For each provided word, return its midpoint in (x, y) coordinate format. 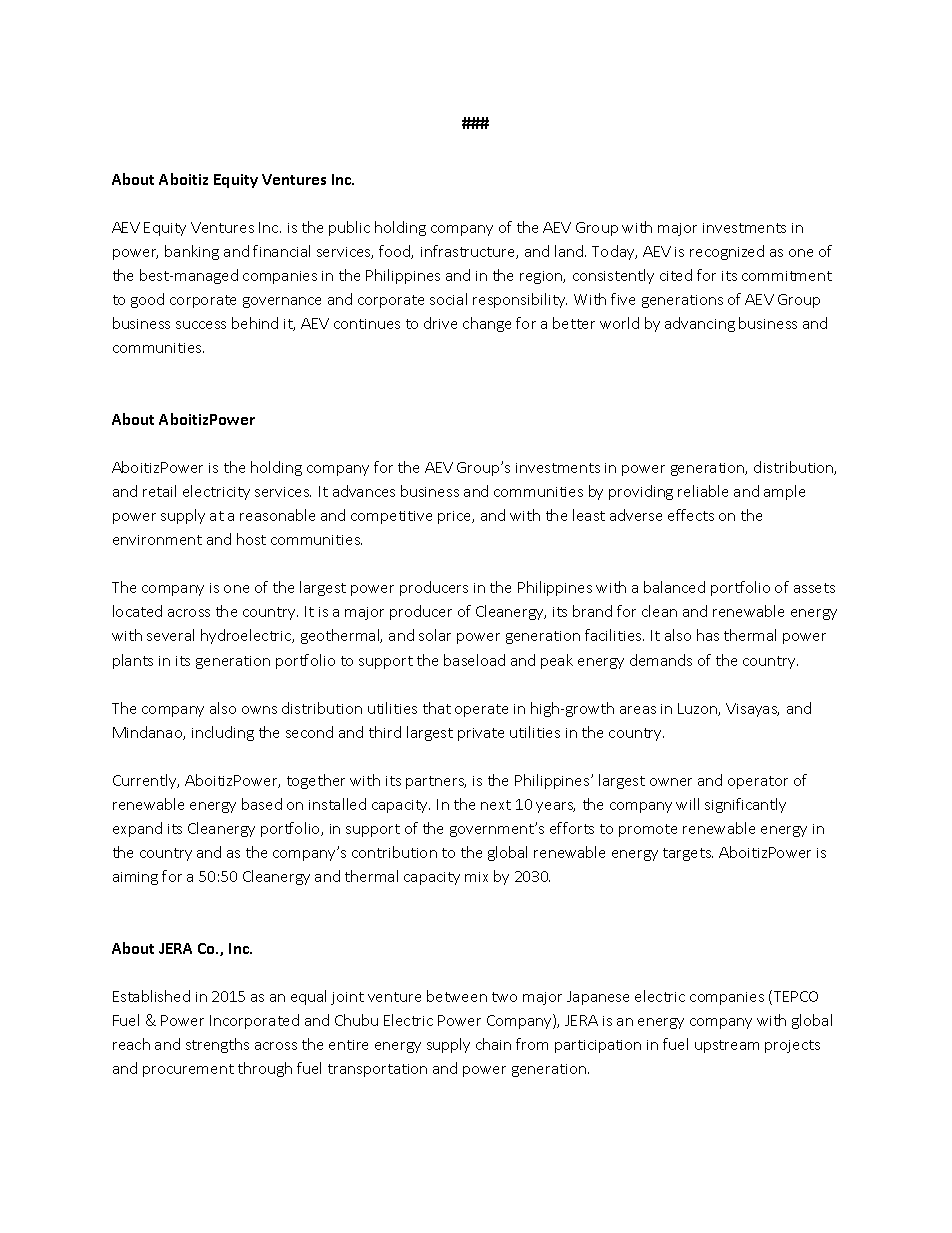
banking (192, 252)
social (448, 299)
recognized (727, 252)
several (170, 635)
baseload (474, 660)
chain (493, 1044)
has (708, 635)
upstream (727, 1046)
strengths (217, 1045)
